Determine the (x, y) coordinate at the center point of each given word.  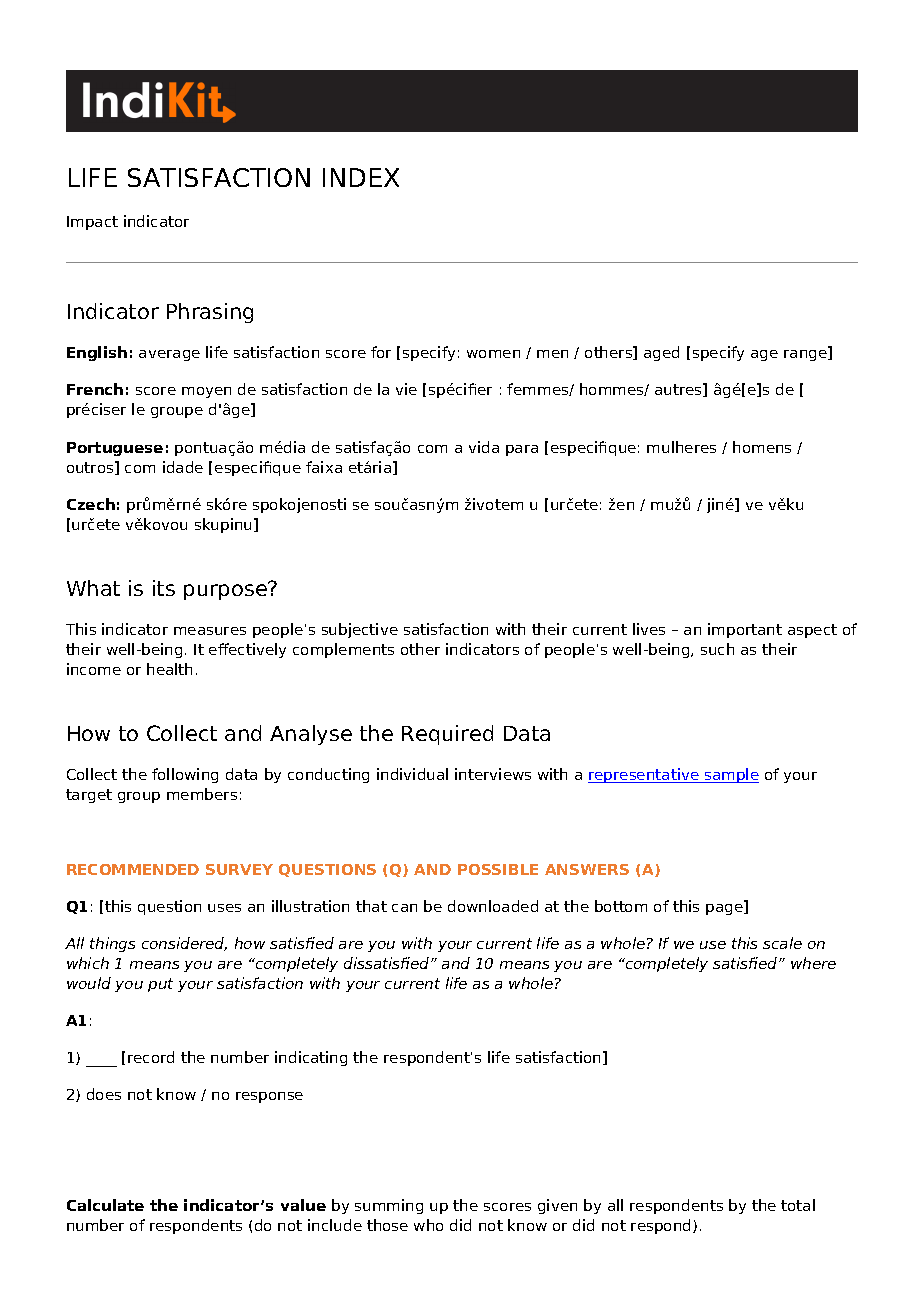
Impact (92, 223)
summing (389, 1206)
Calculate (105, 1205)
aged (661, 353)
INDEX (361, 177)
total (798, 1205)
